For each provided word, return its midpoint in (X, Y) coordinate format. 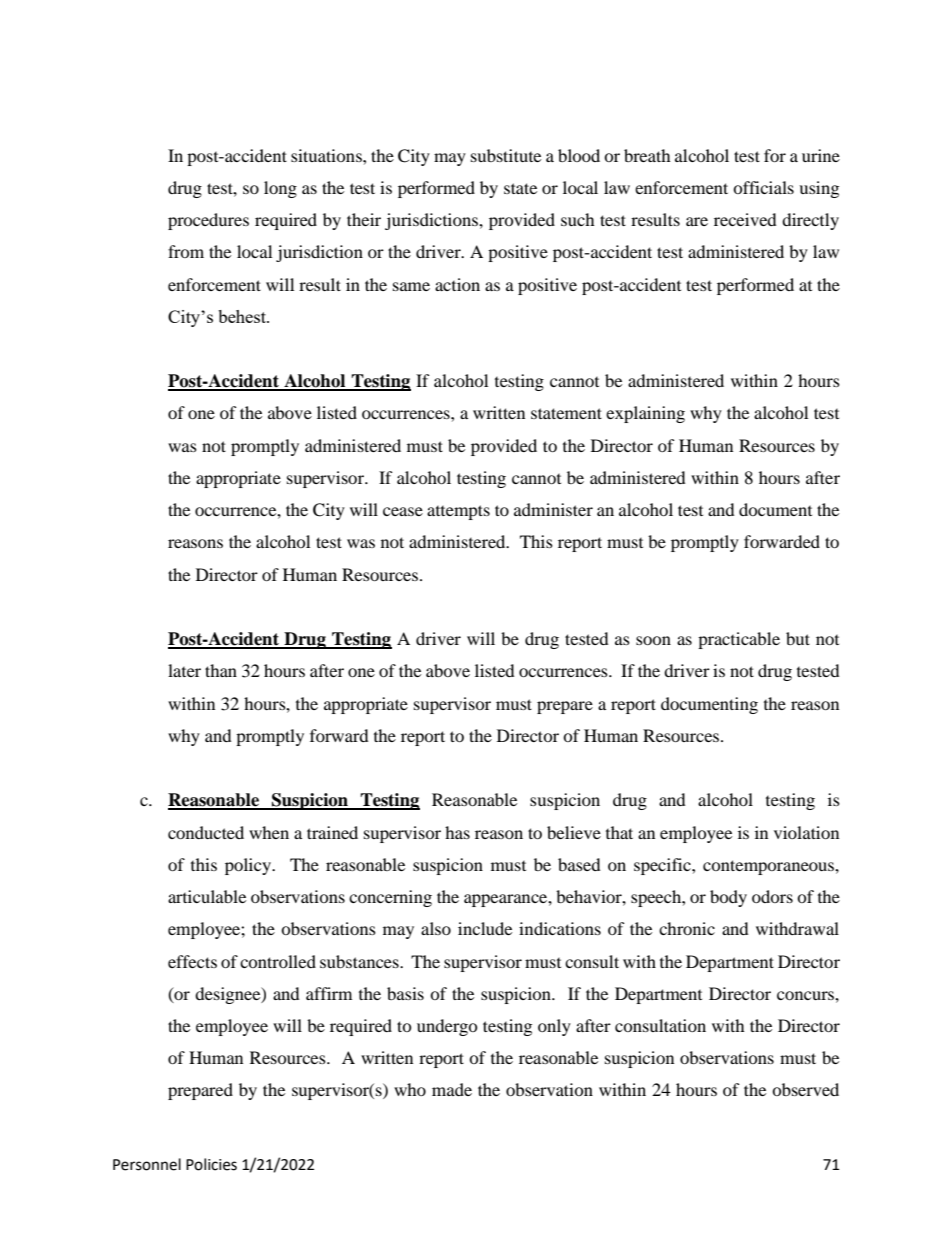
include (485, 928)
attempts (458, 512)
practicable (739, 640)
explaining (645, 414)
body (728, 898)
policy (249, 866)
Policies (211, 1164)
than (221, 670)
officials (763, 187)
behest (243, 316)
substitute (506, 155)
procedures (208, 221)
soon (653, 640)
